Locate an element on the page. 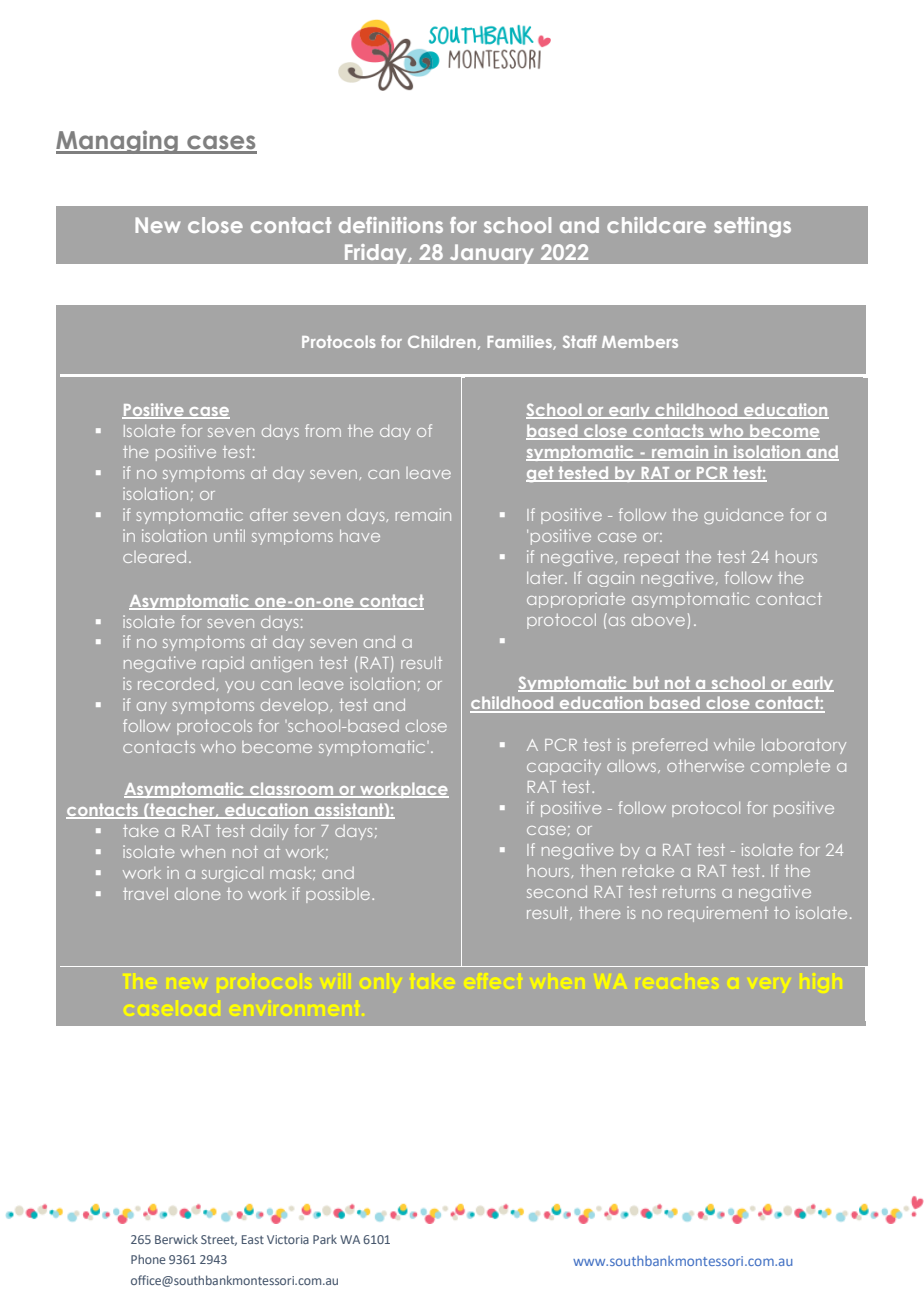  East is located at coordinates (253, 1239).
